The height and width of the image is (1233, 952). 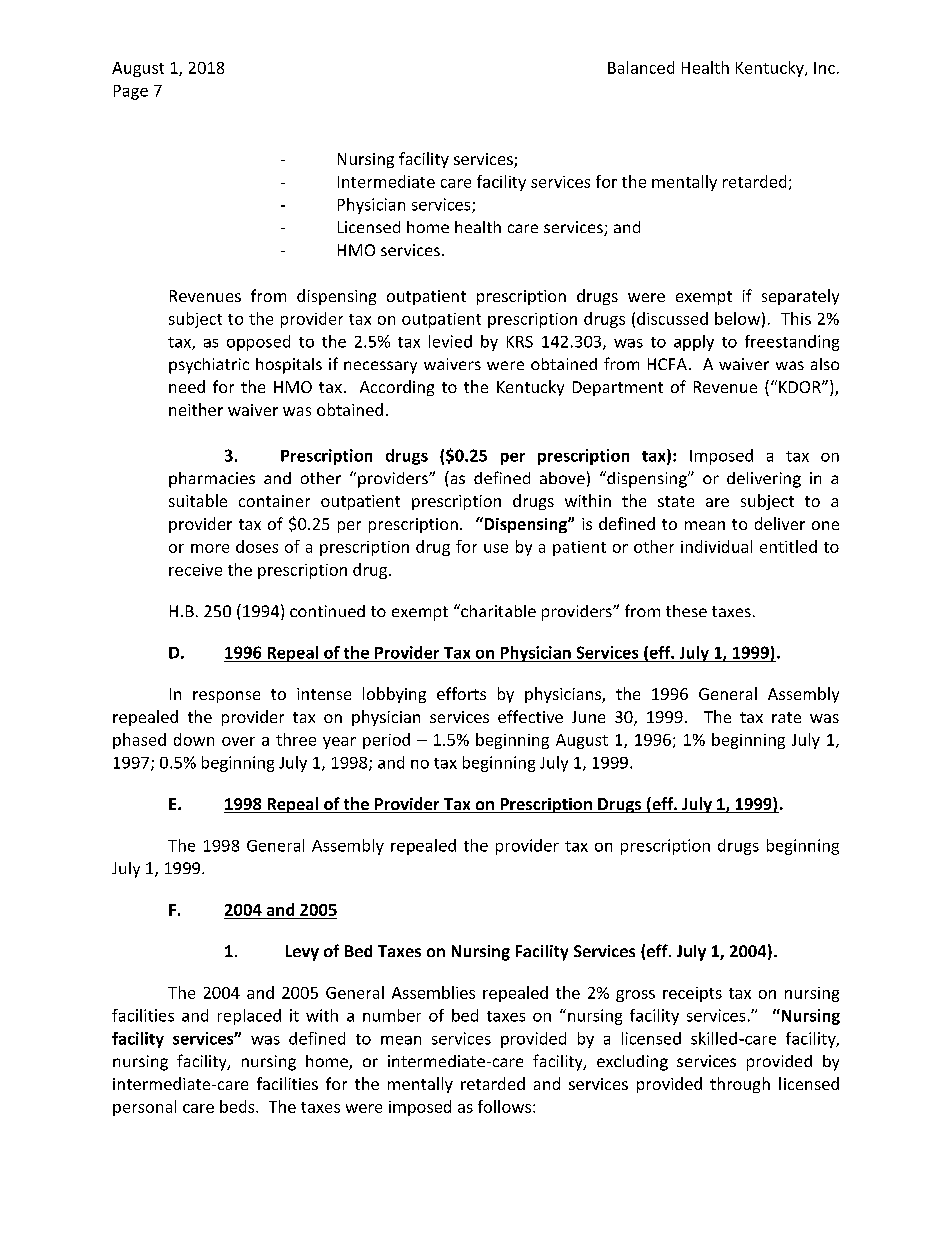 I want to click on charitable, so click(x=497, y=610).
